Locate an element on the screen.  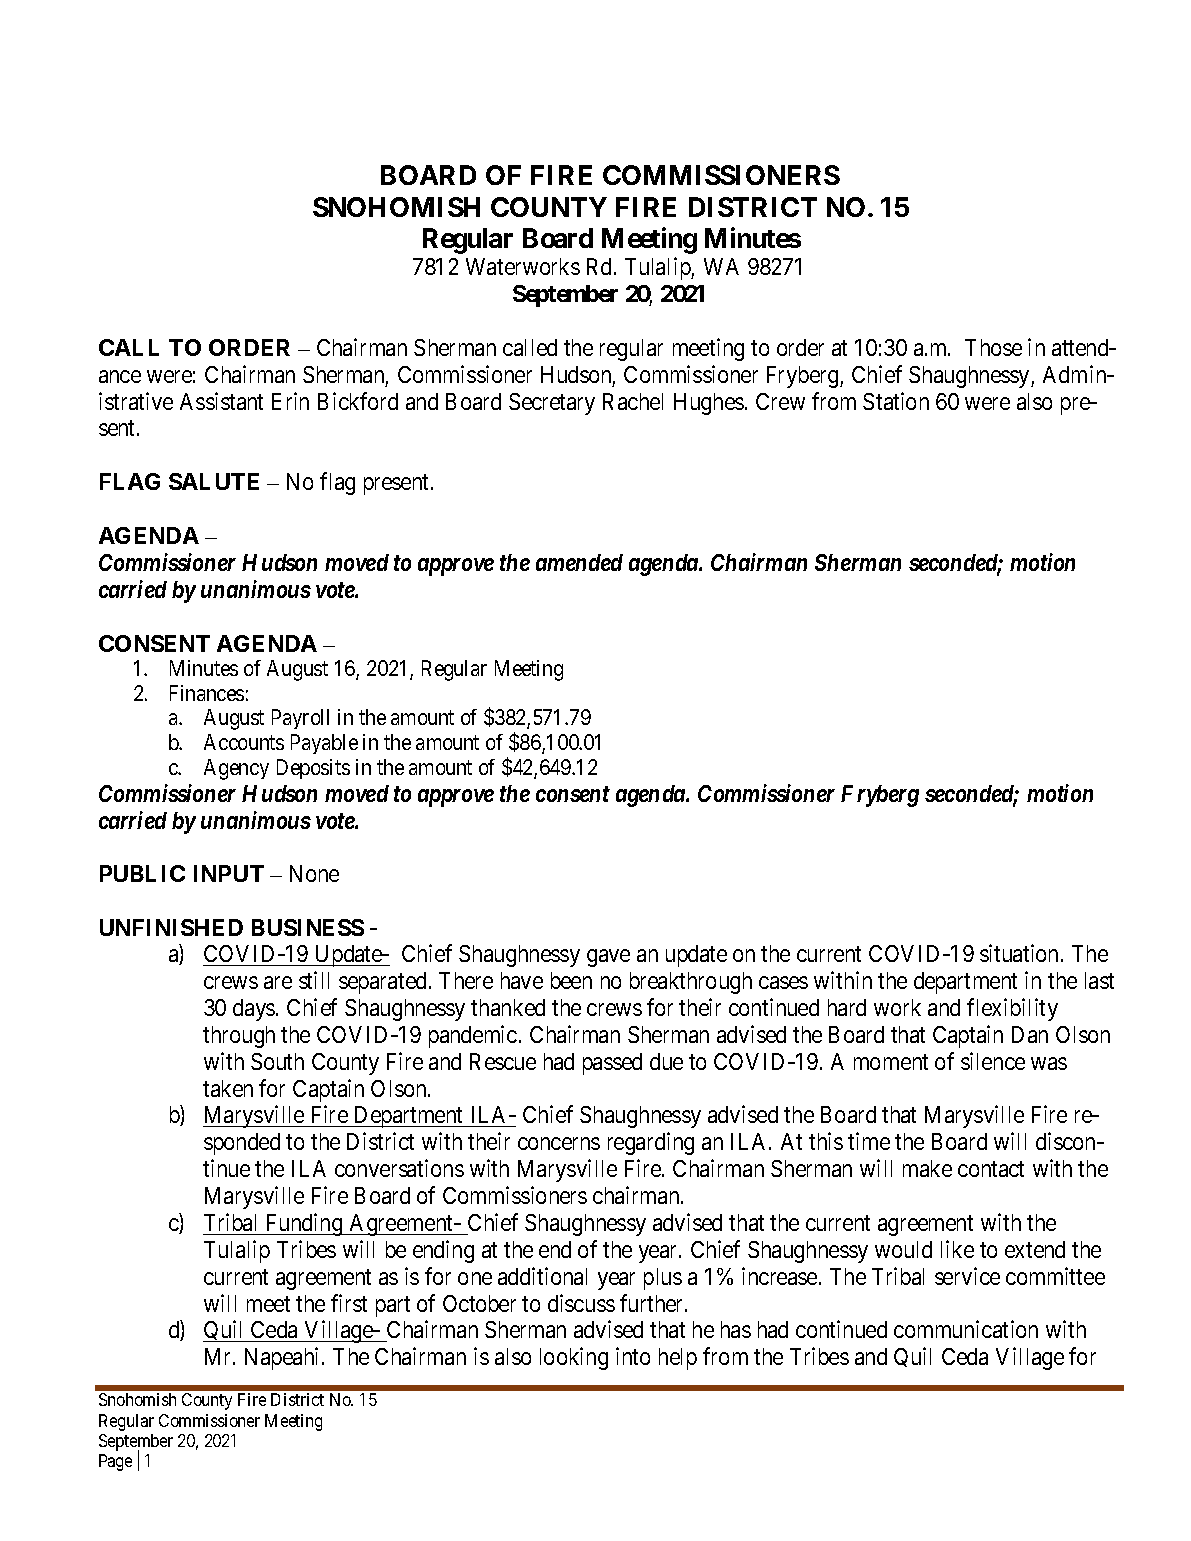
Those is located at coordinates (993, 347).
